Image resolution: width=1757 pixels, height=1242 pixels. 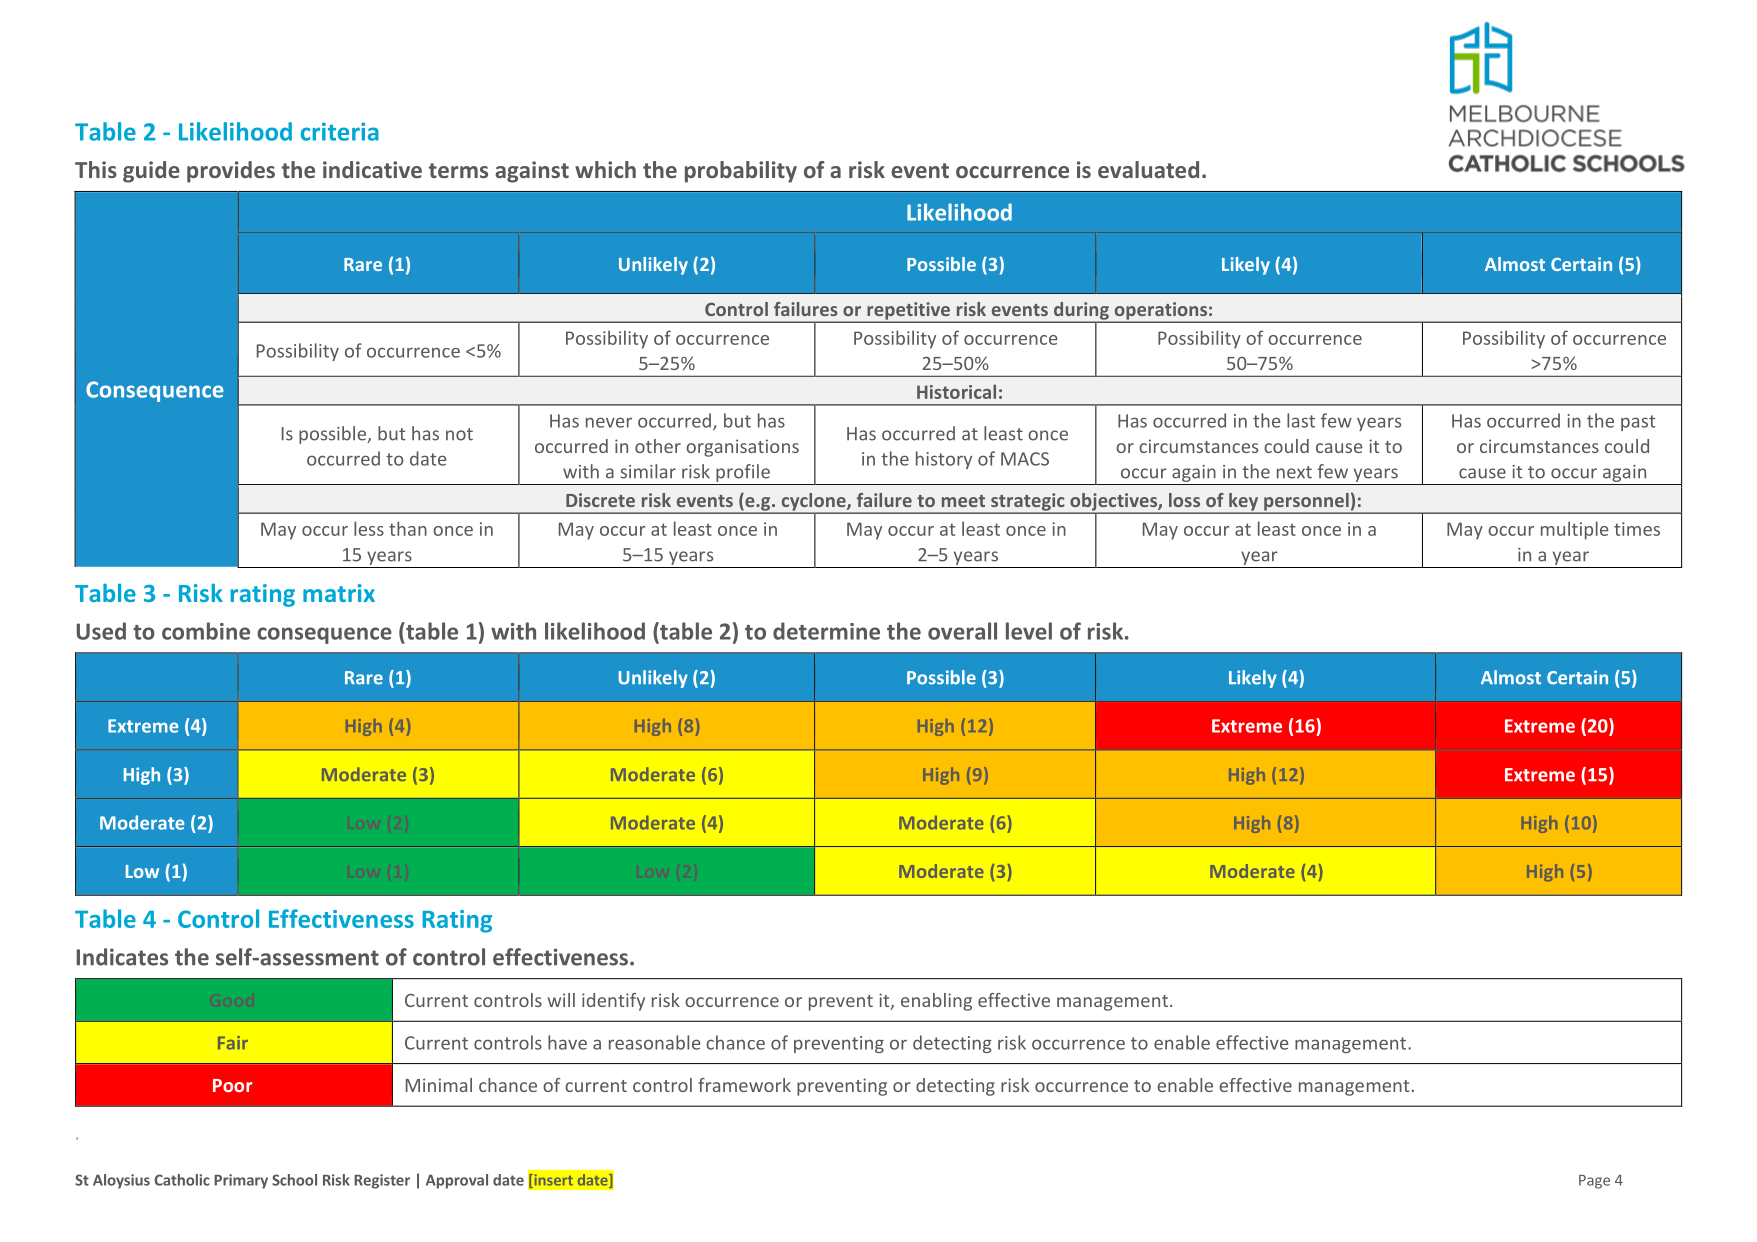 What do you see at coordinates (741, 172) in the image?
I see `probability` at bounding box center [741, 172].
